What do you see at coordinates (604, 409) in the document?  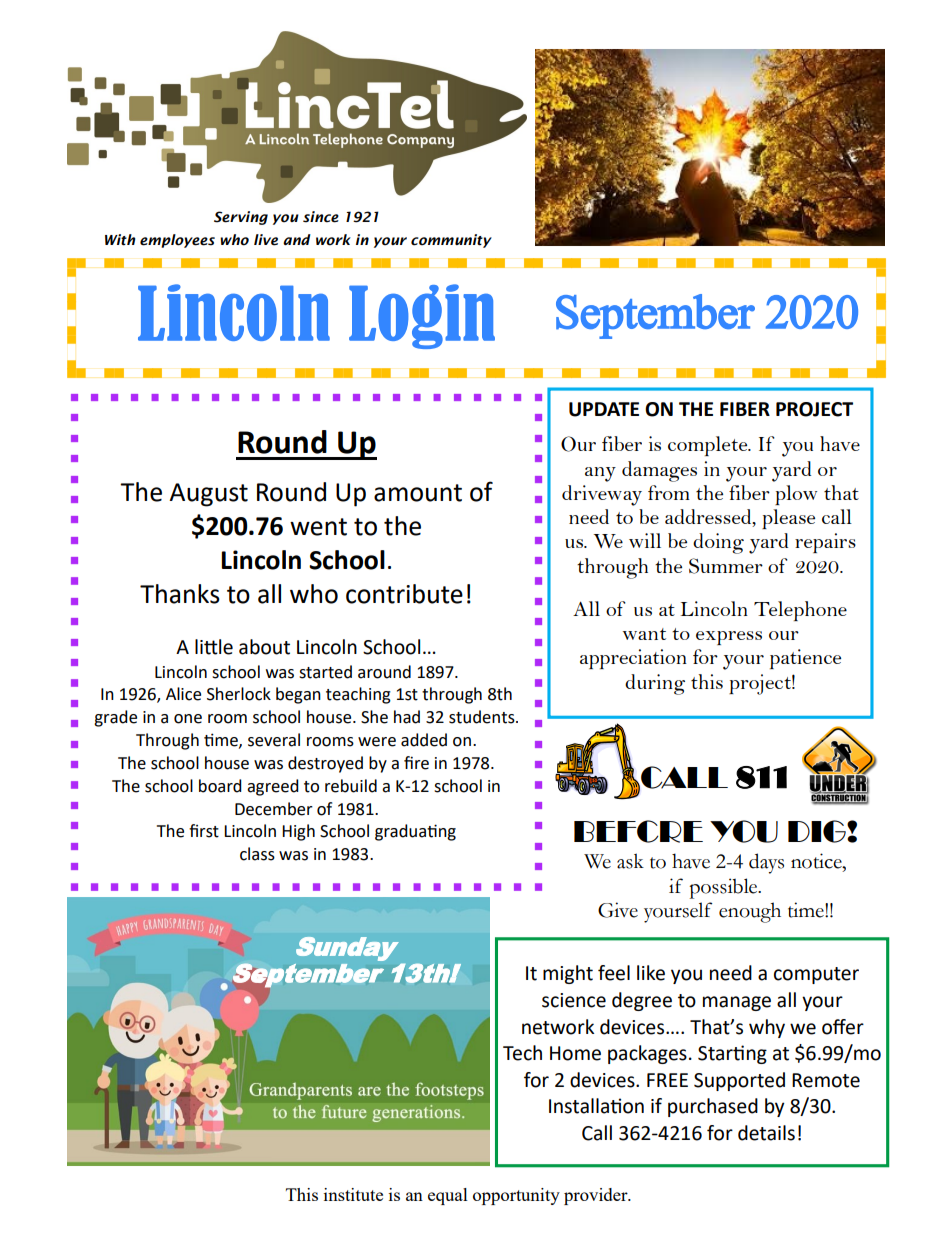 I see `UPDATE` at bounding box center [604, 409].
